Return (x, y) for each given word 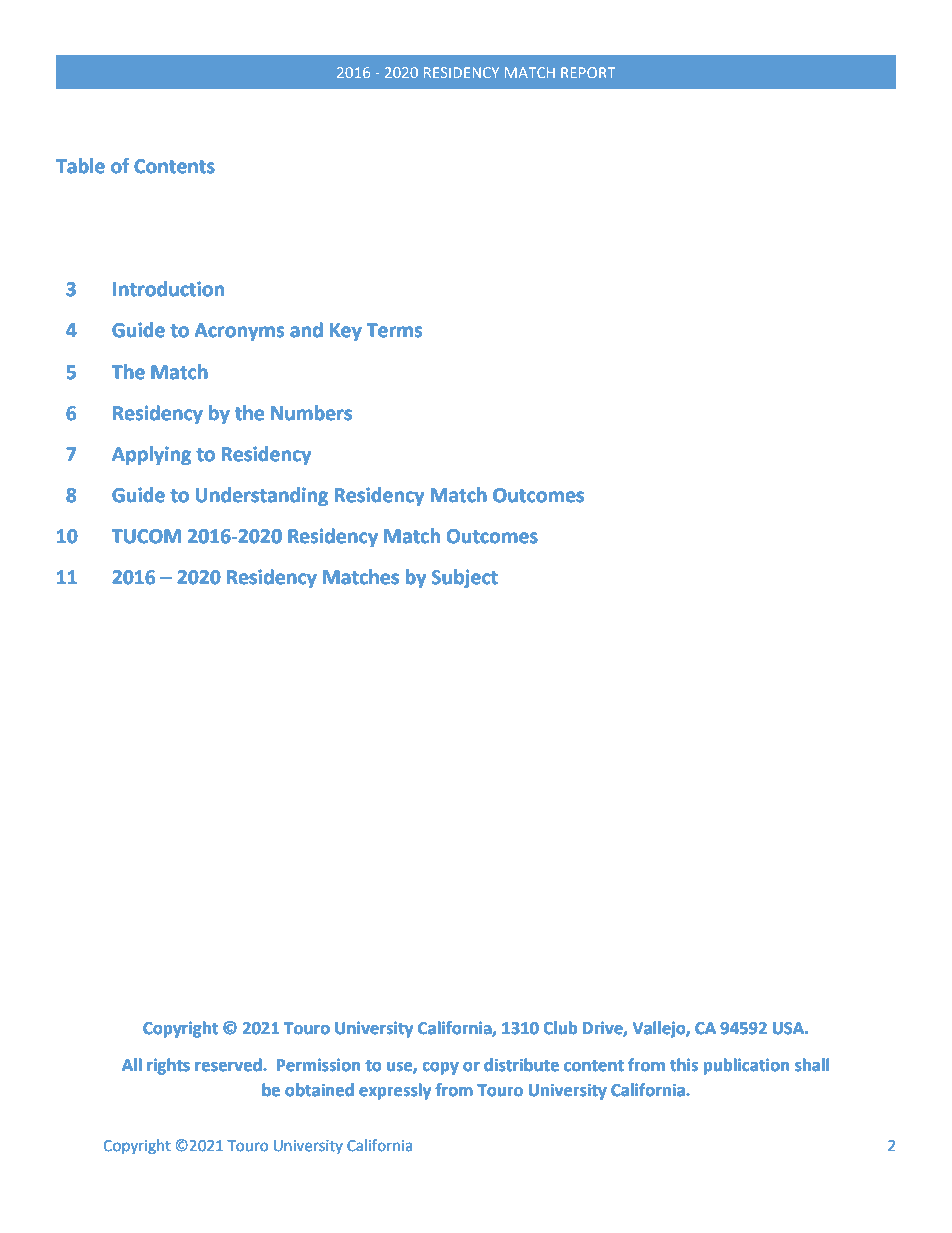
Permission (318, 1065)
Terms (394, 330)
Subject (464, 578)
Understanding (261, 496)
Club (560, 1028)
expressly (395, 1091)
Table (80, 166)
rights (168, 1066)
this (684, 1065)
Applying (151, 455)
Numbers (311, 413)
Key (346, 332)
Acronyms (239, 332)
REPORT (588, 72)
